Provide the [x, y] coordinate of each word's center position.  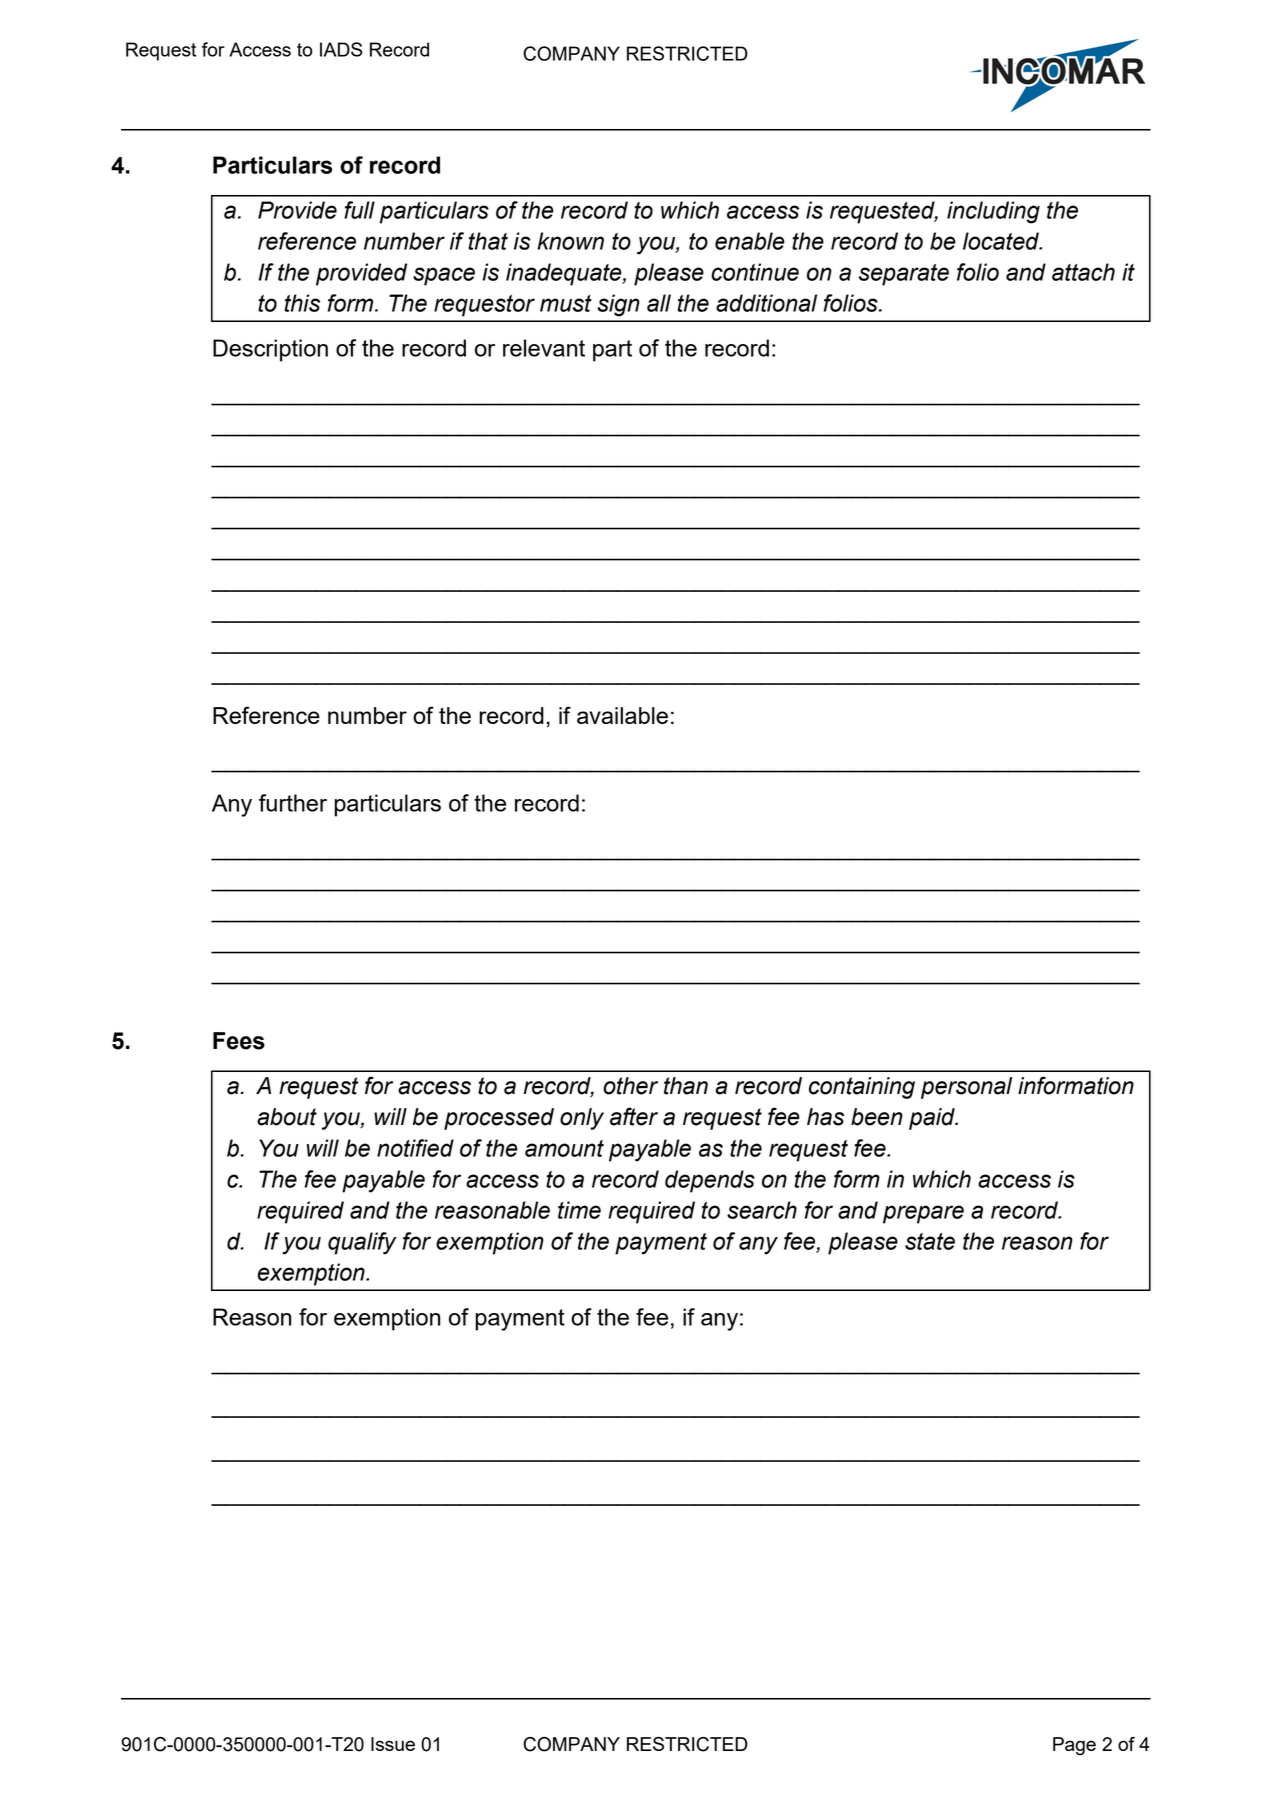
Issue [393, 1744]
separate [904, 275]
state [930, 1241]
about [287, 1117]
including [993, 212]
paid [933, 1119]
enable [749, 241]
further [293, 803]
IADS [341, 49]
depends [710, 1181]
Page [1074, 1746]
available [622, 715]
